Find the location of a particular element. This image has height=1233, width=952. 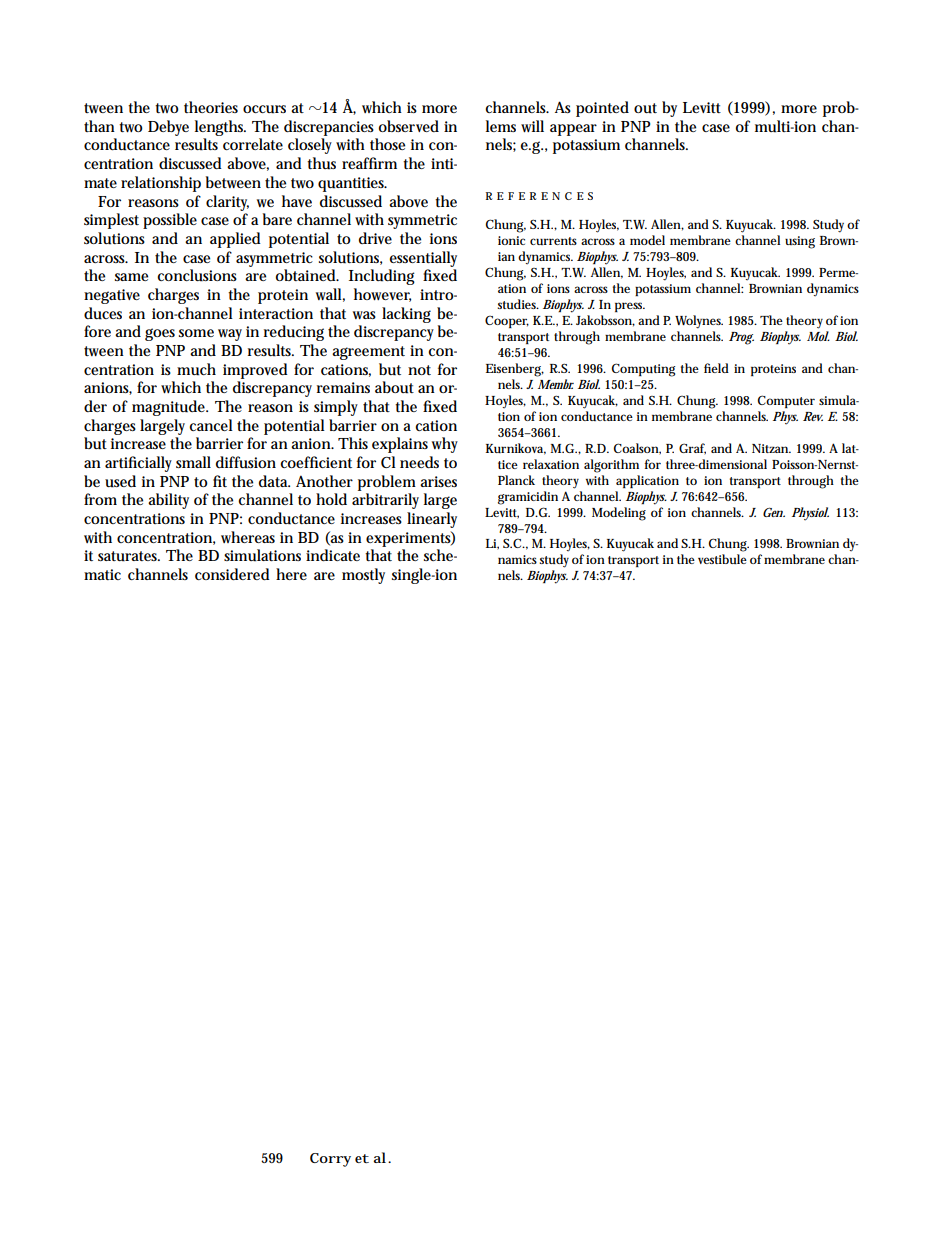

observed is located at coordinates (409, 126).
